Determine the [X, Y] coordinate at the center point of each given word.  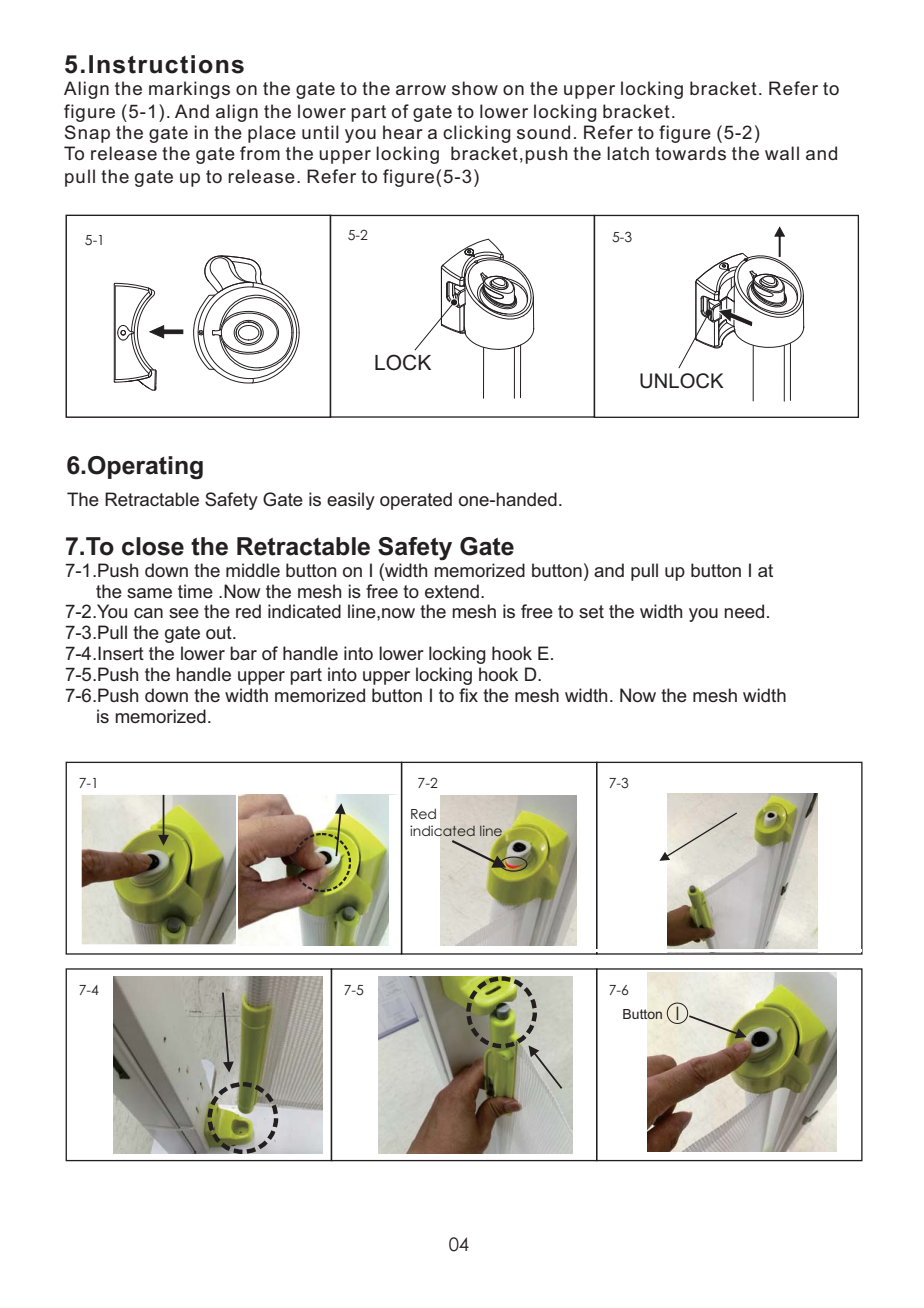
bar [243, 653]
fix [468, 695]
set [591, 611]
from [260, 153]
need [744, 611]
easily [351, 501]
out [220, 632]
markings [189, 90]
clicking [477, 134]
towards [690, 153]
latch [628, 153]
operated [416, 501]
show [475, 88]
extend [452, 591]
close [153, 546]
